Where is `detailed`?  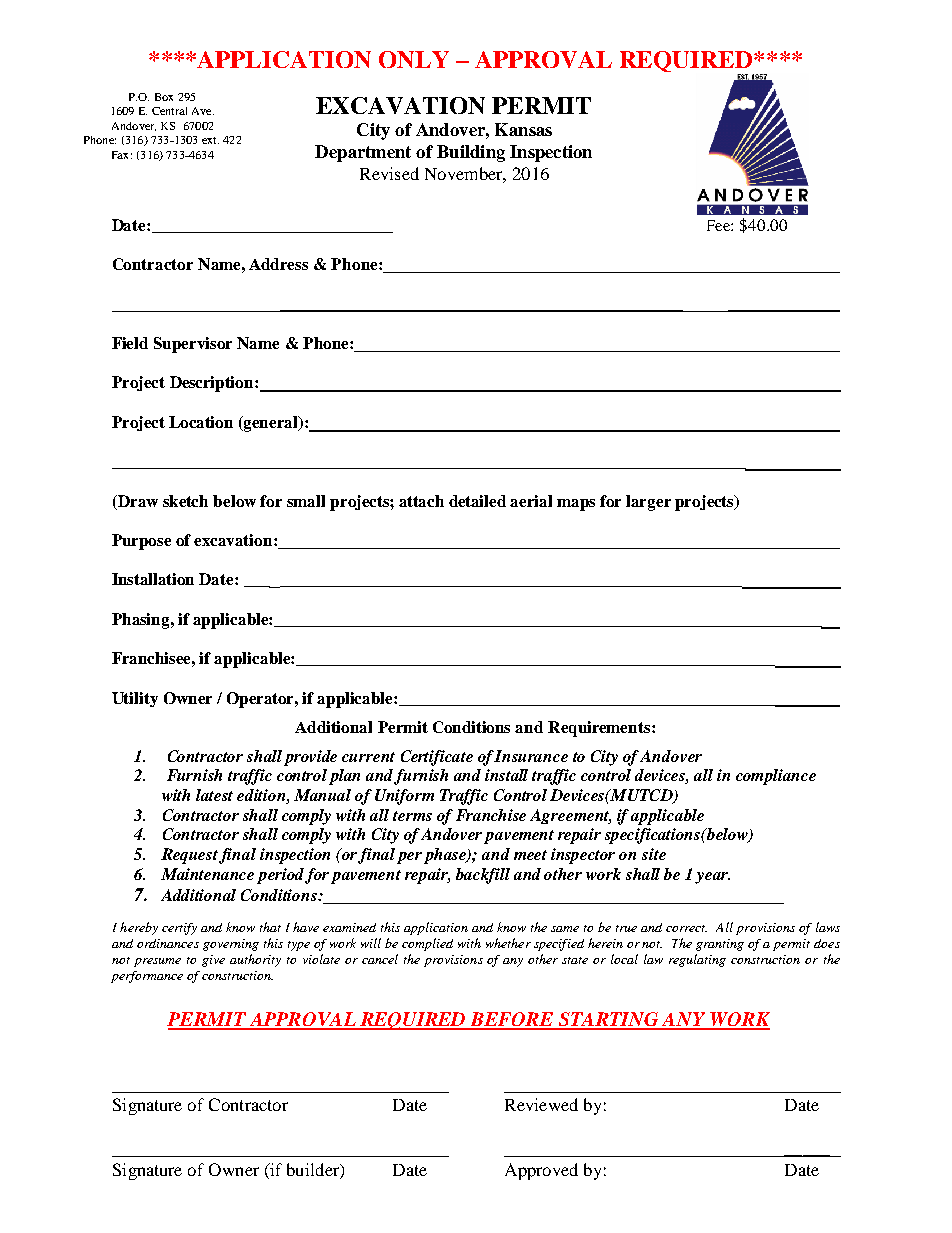
detailed is located at coordinates (477, 501).
